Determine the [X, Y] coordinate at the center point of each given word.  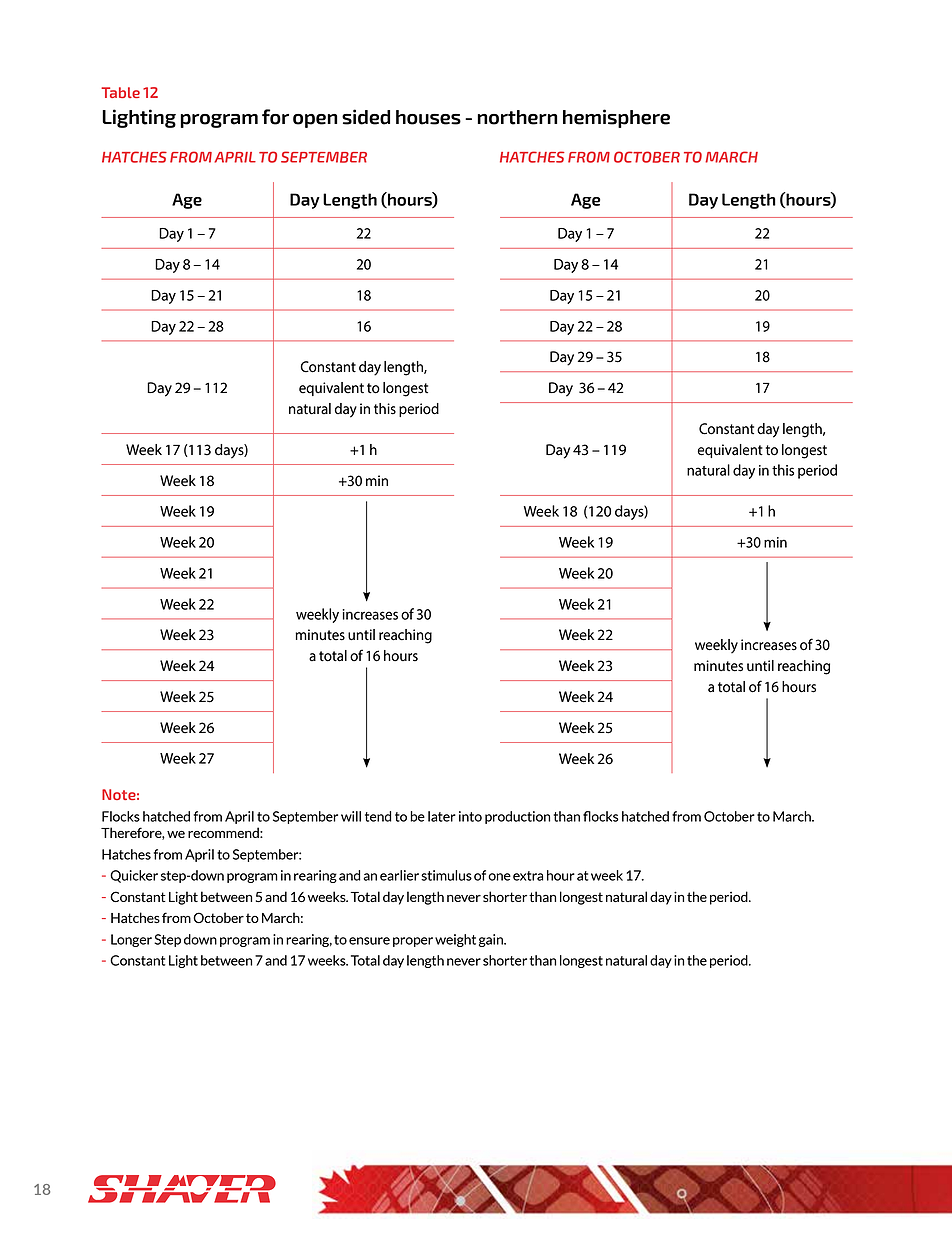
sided [366, 117]
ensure [369, 941]
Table [120, 92]
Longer [131, 940]
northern [517, 117]
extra [528, 876]
